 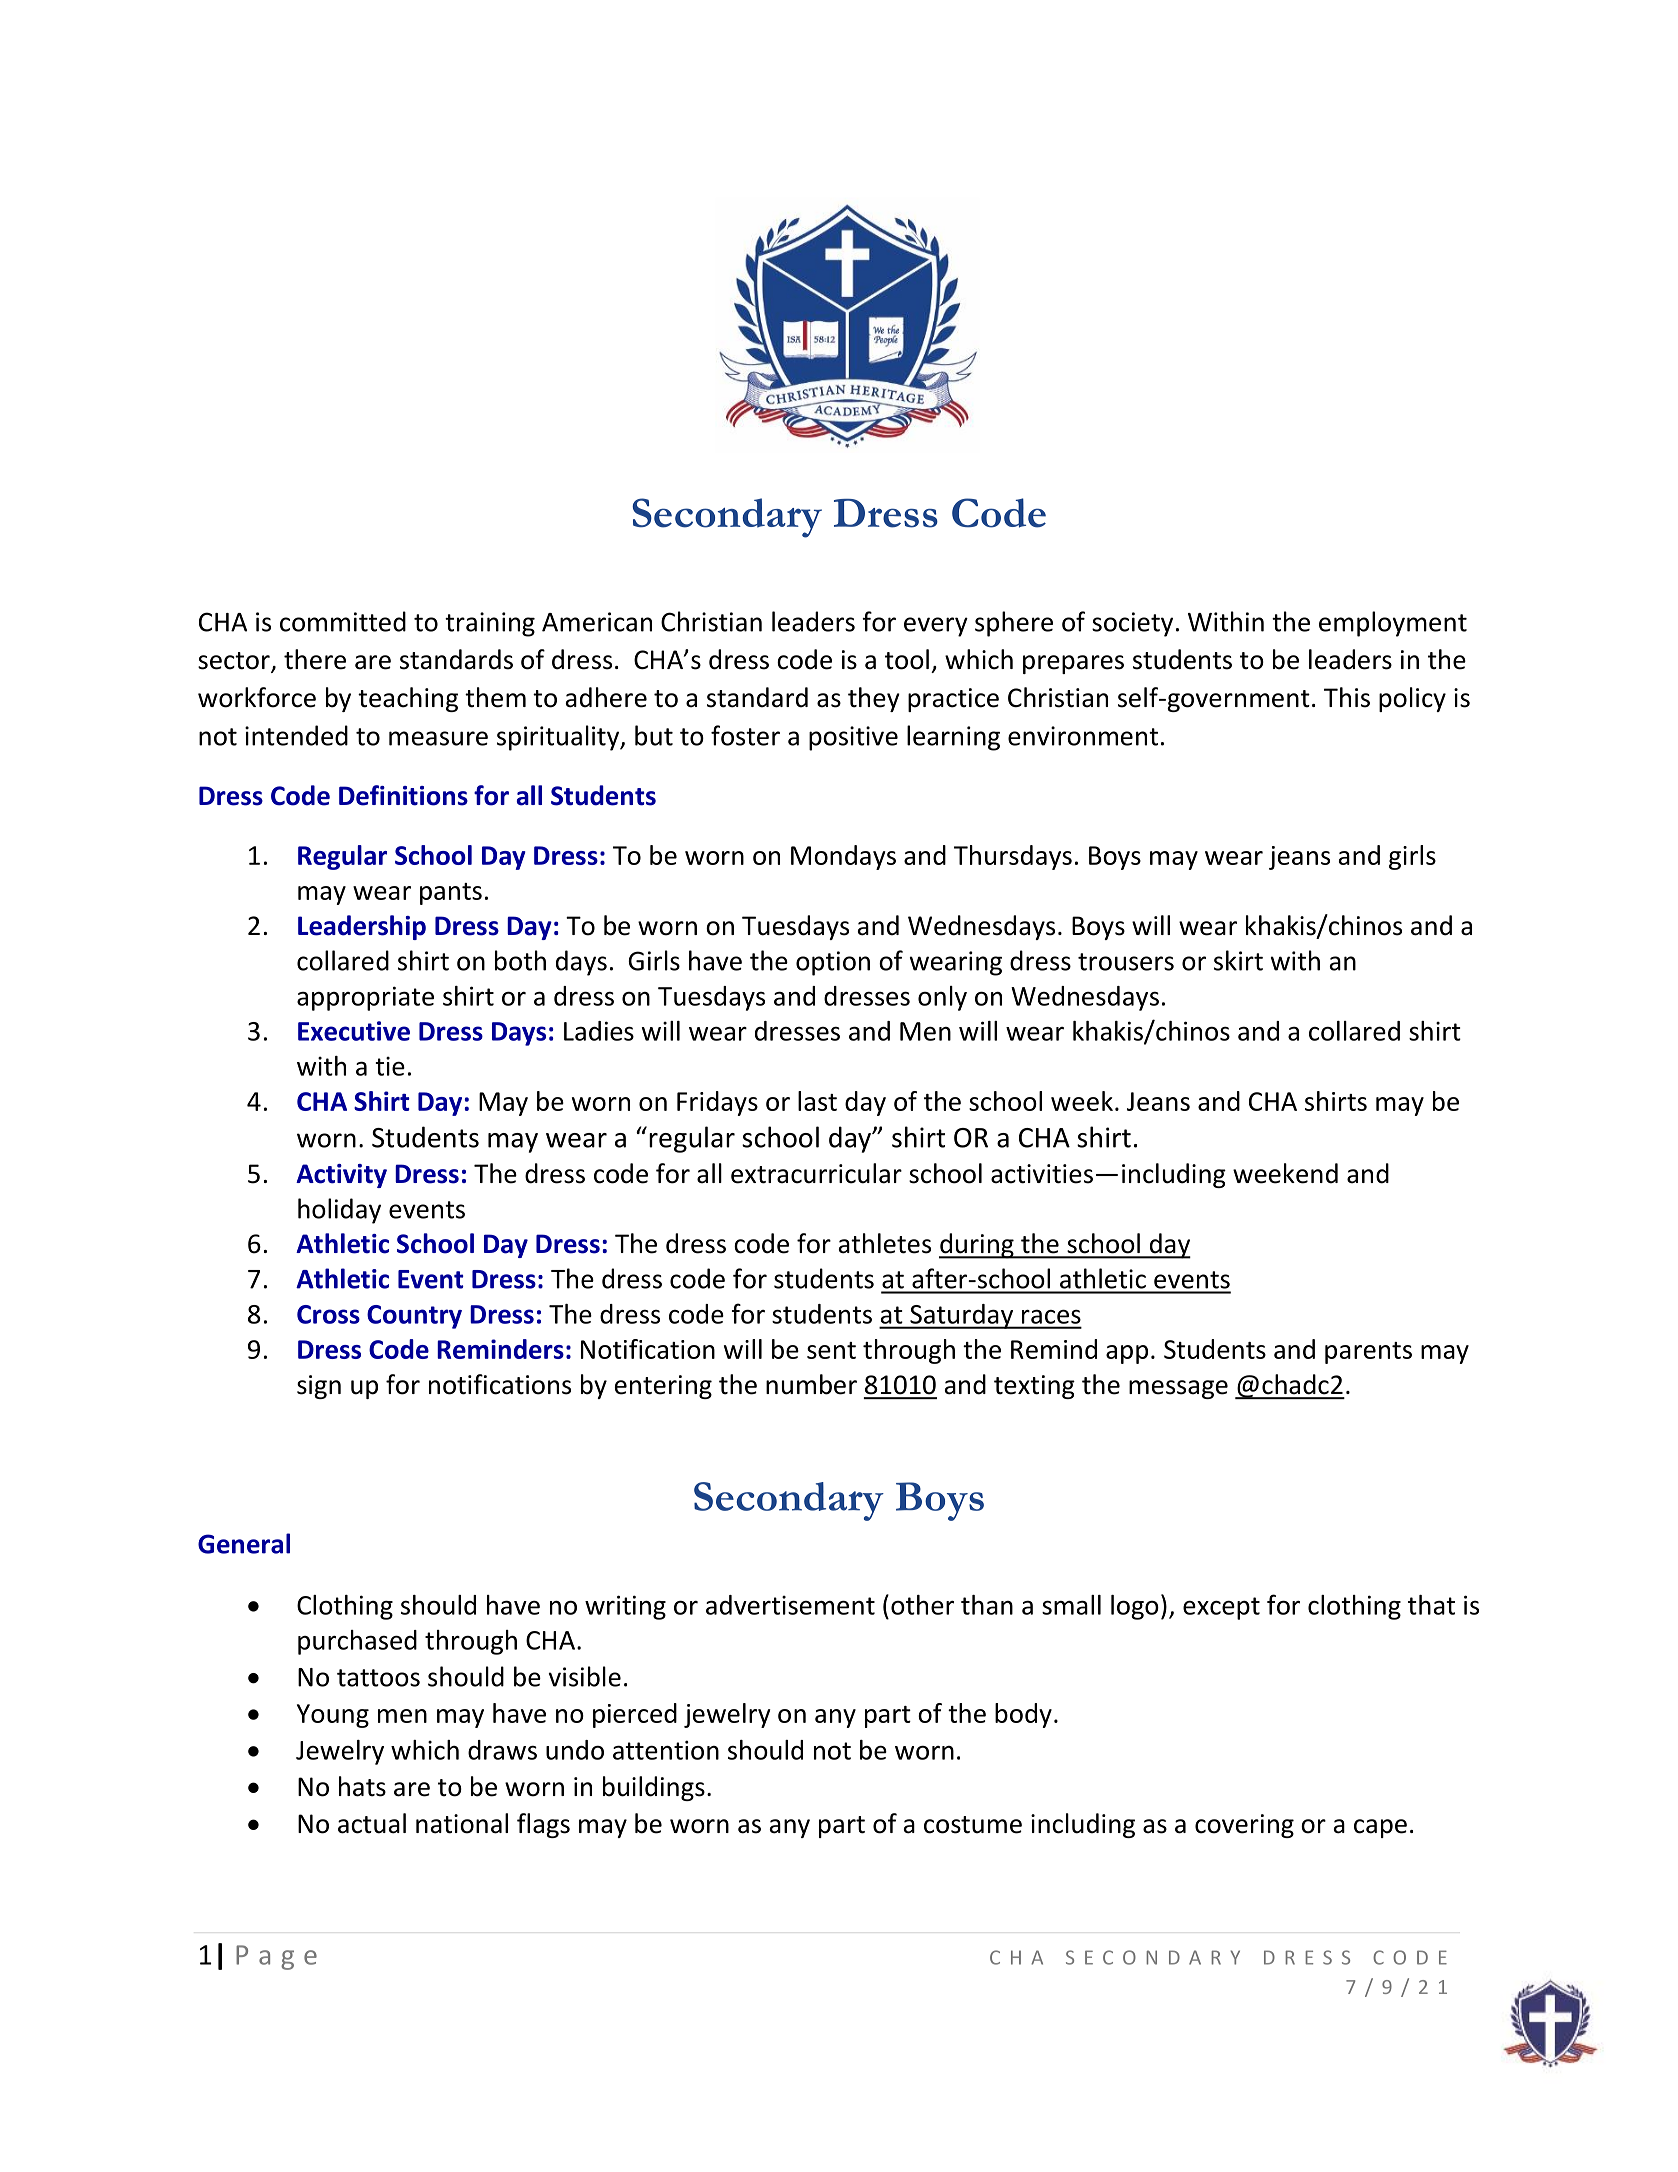 I want to click on parents, so click(x=1368, y=1353).
